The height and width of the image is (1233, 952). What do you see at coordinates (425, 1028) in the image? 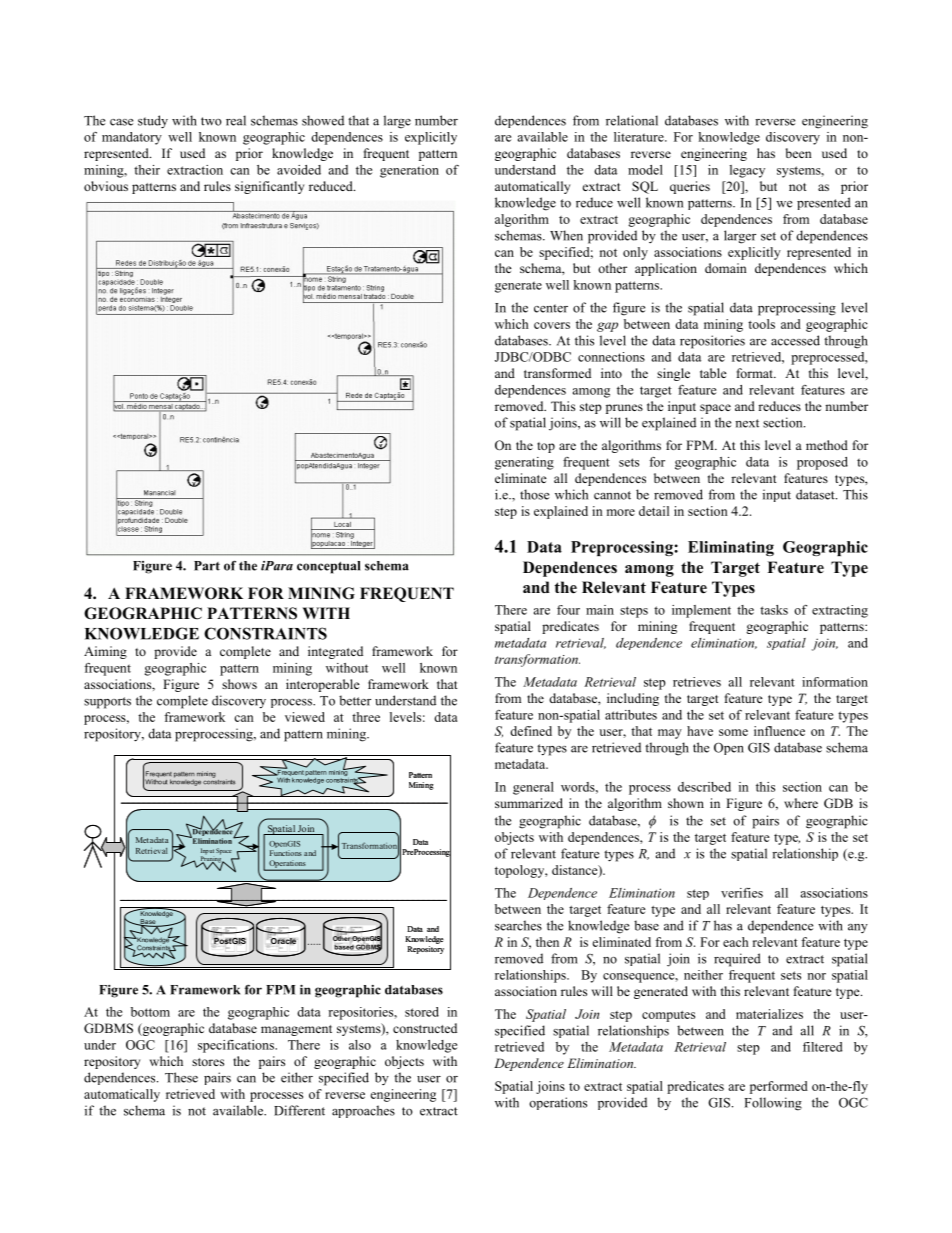
I see `constructed` at bounding box center [425, 1028].
